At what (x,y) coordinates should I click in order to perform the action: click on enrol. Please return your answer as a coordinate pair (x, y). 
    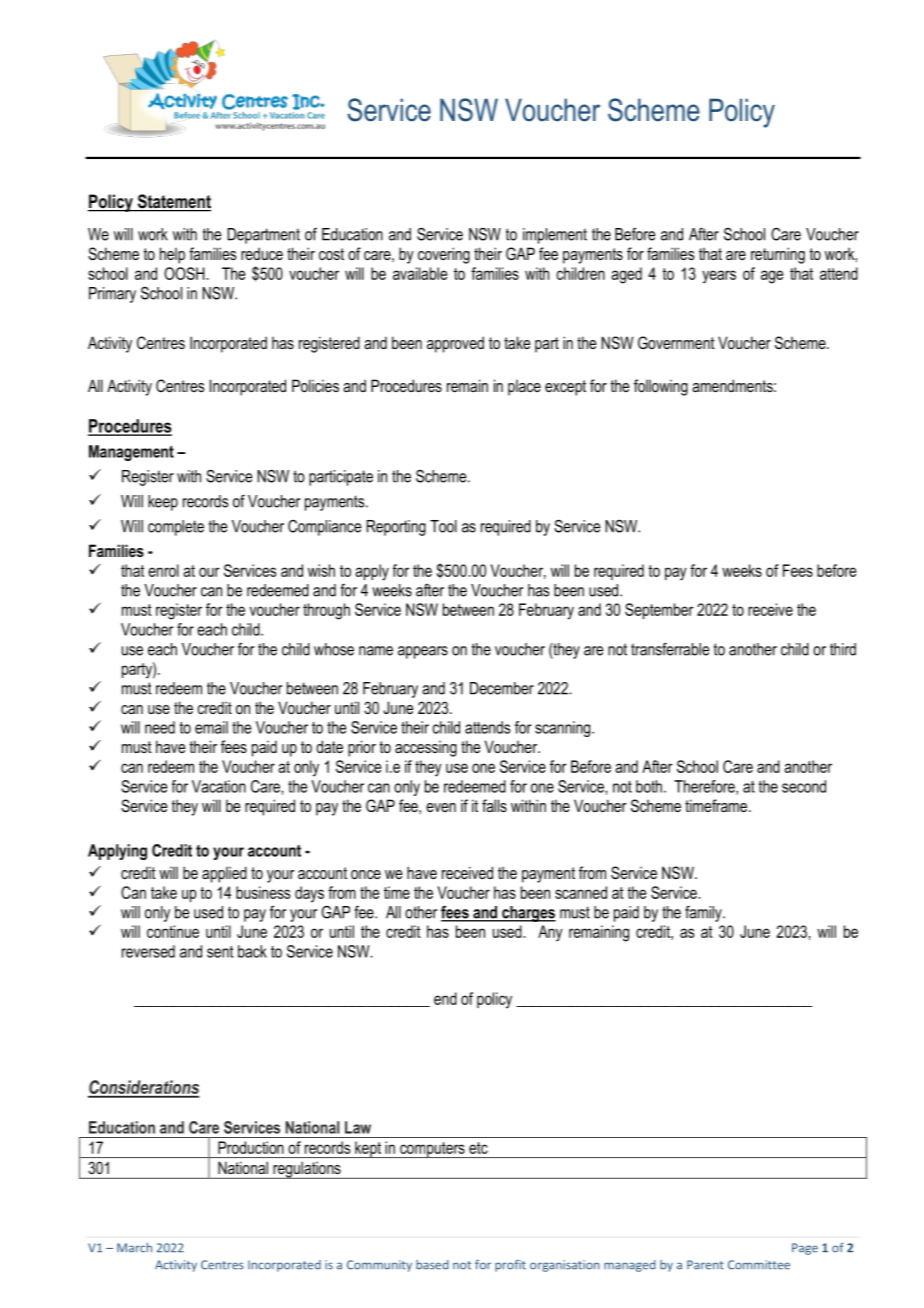
    Looking at the image, I should click on (163, 570).
